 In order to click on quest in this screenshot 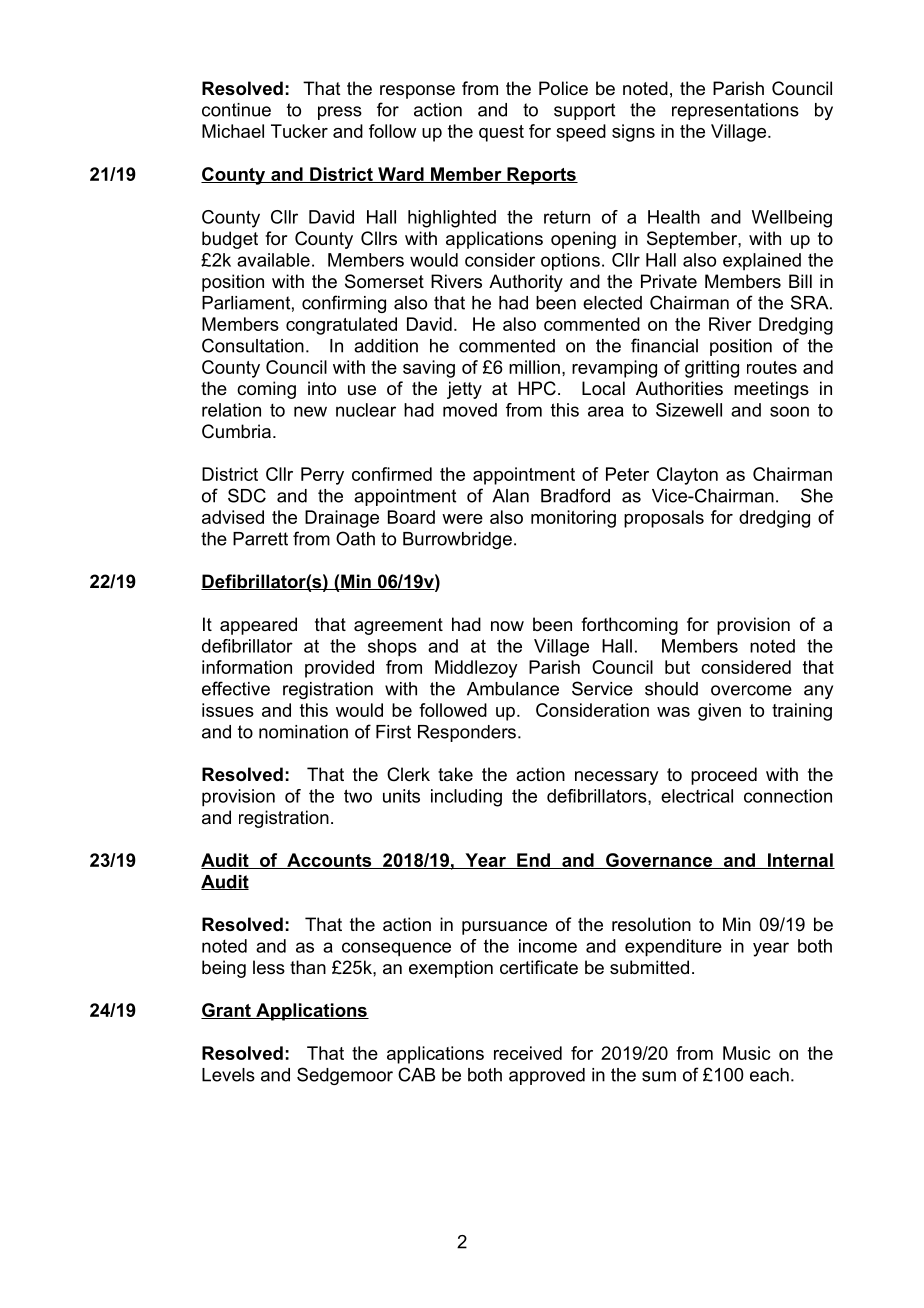, I will do `click(501, 133)`.
